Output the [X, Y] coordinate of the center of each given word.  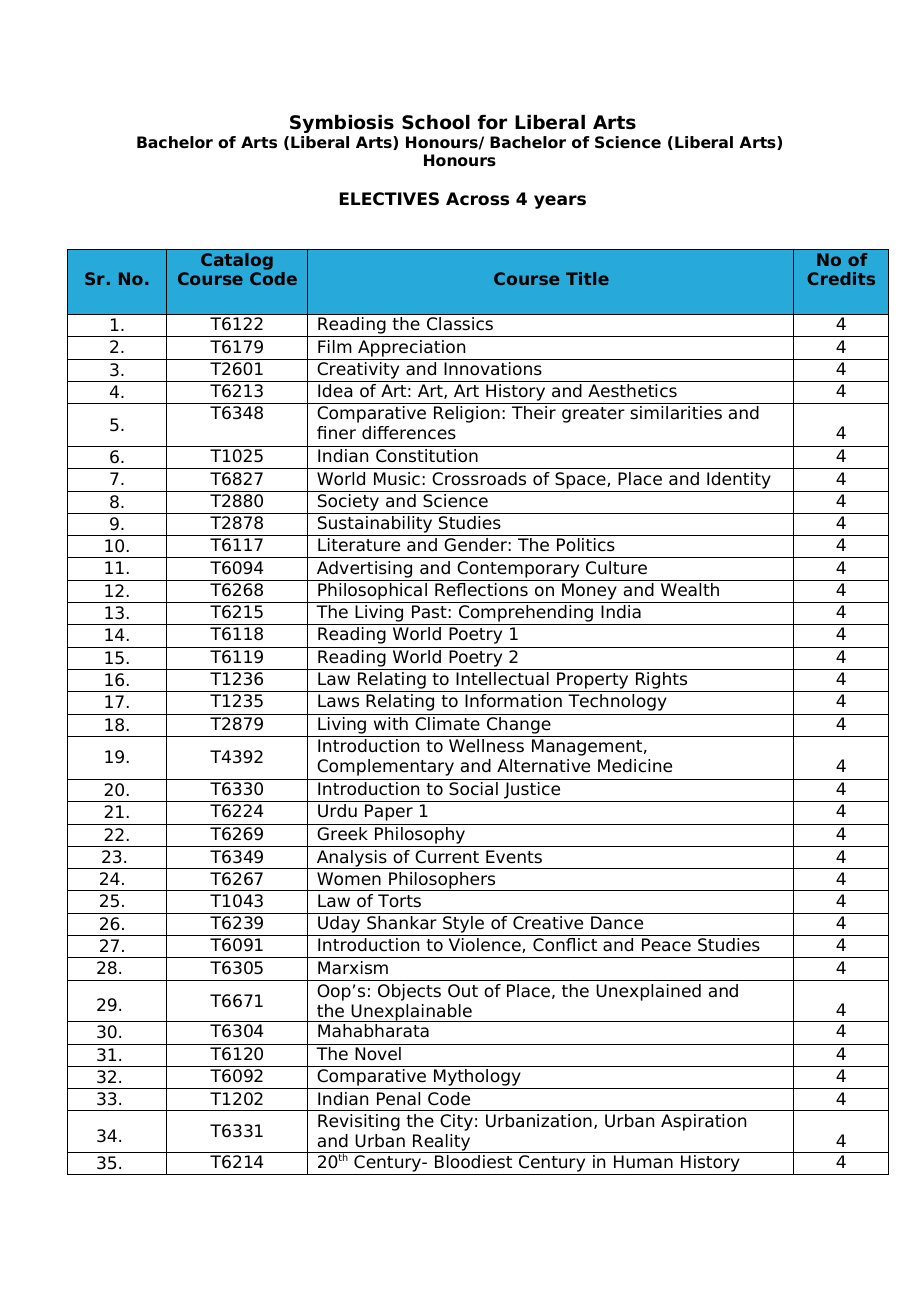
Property [593, 682]
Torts [399, 901]
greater [593, 415]
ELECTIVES [389, 199]
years [560, 202]
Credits [841, 278]
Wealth [690, 590]
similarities [676, 413]
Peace [666, 945]
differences [409, 433]
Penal [398, 1099]
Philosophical [372, 593]
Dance [617, 923]
